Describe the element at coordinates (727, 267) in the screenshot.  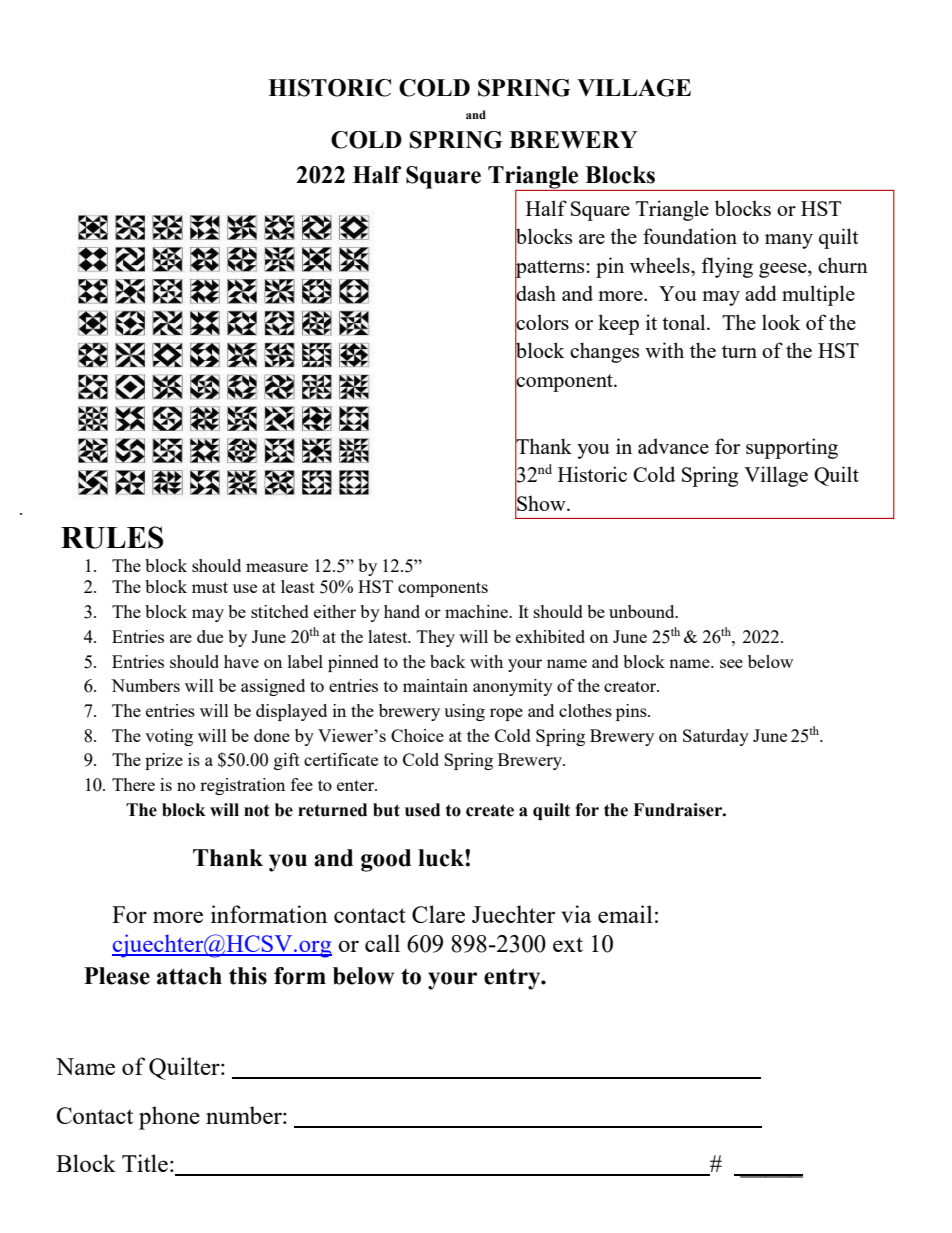
I see `flying` at that location.
